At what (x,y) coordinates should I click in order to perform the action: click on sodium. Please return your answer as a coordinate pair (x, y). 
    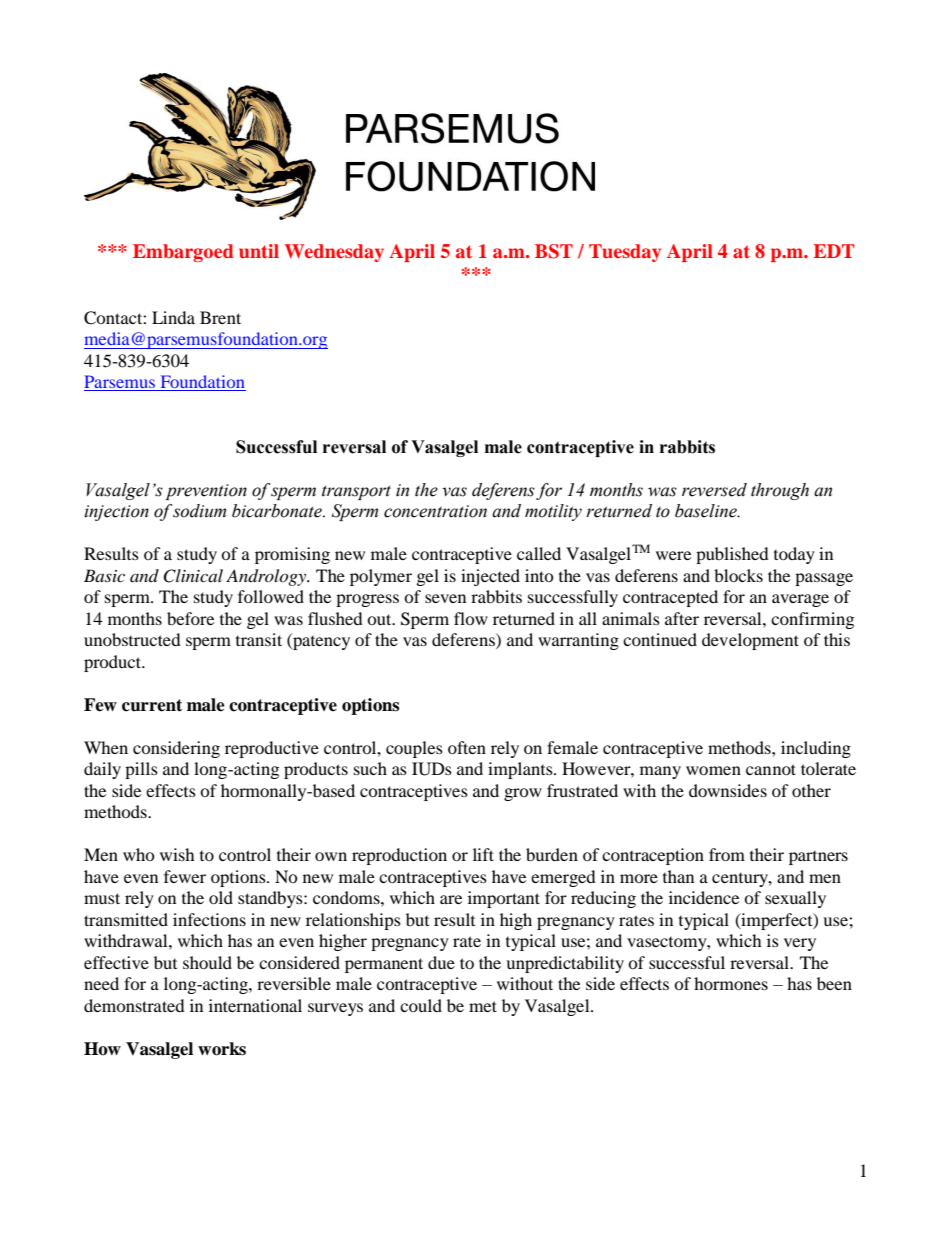
    Looking at the image, I should click on (199, 511).
